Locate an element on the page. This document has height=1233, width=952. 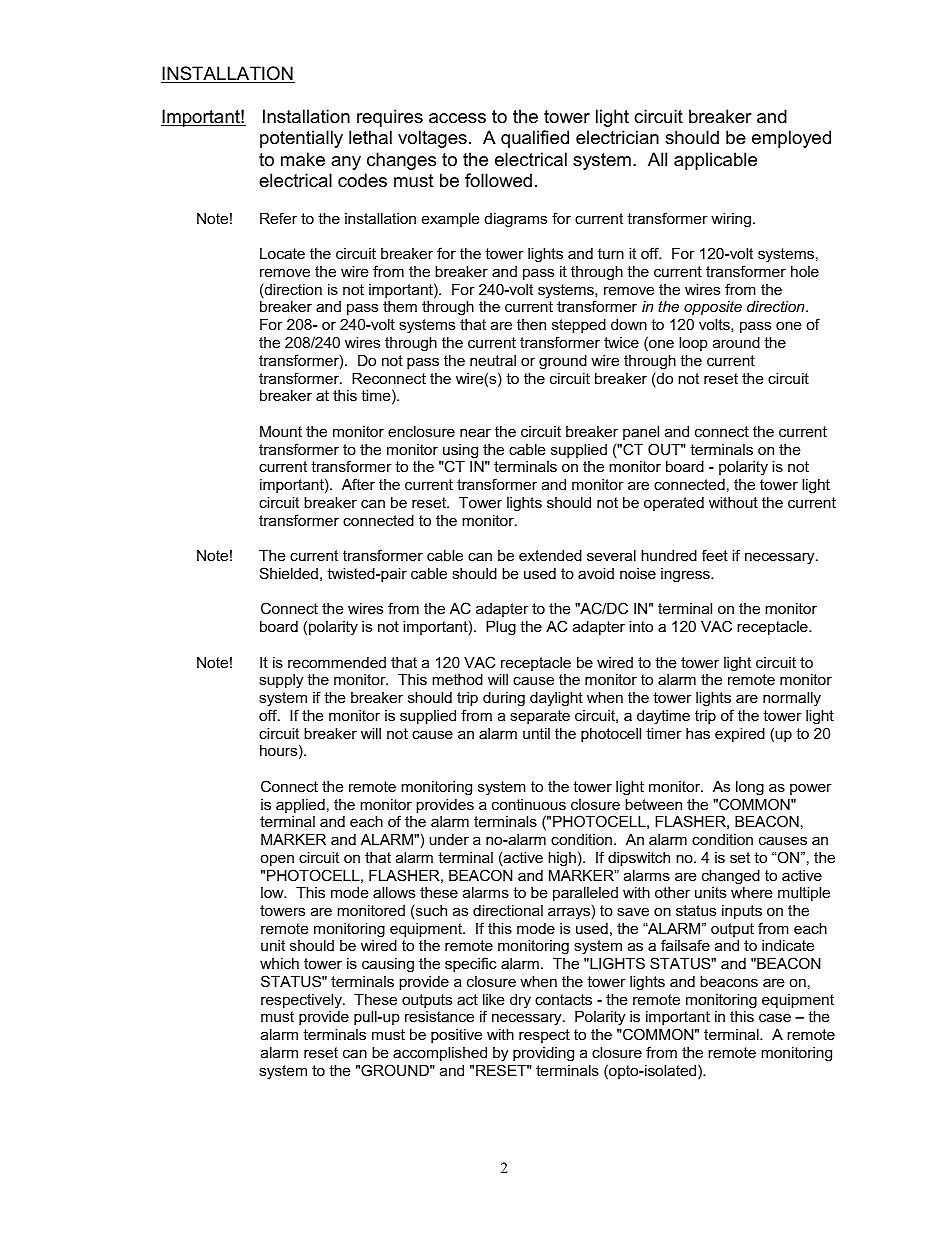
qualified is located at coordinates (535, 139).
